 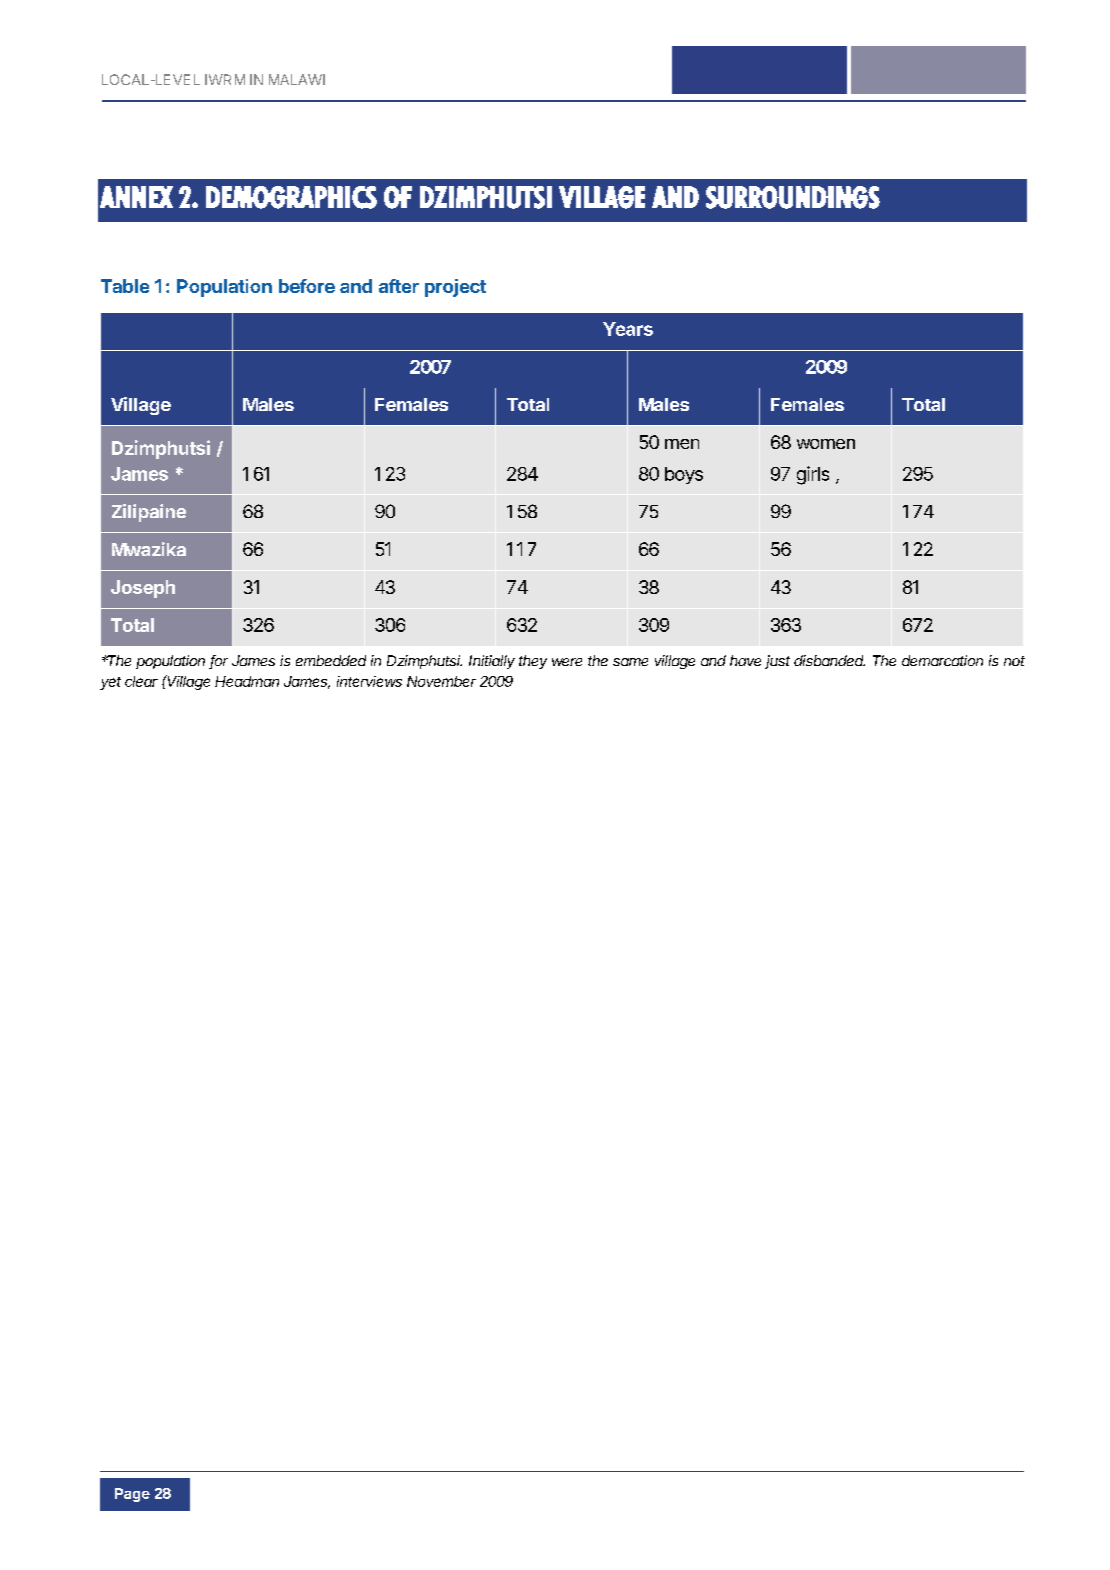 What do you see at coordinates (829, 660) in the page?
I see `disbanded` at bounding box center [829, 660].
